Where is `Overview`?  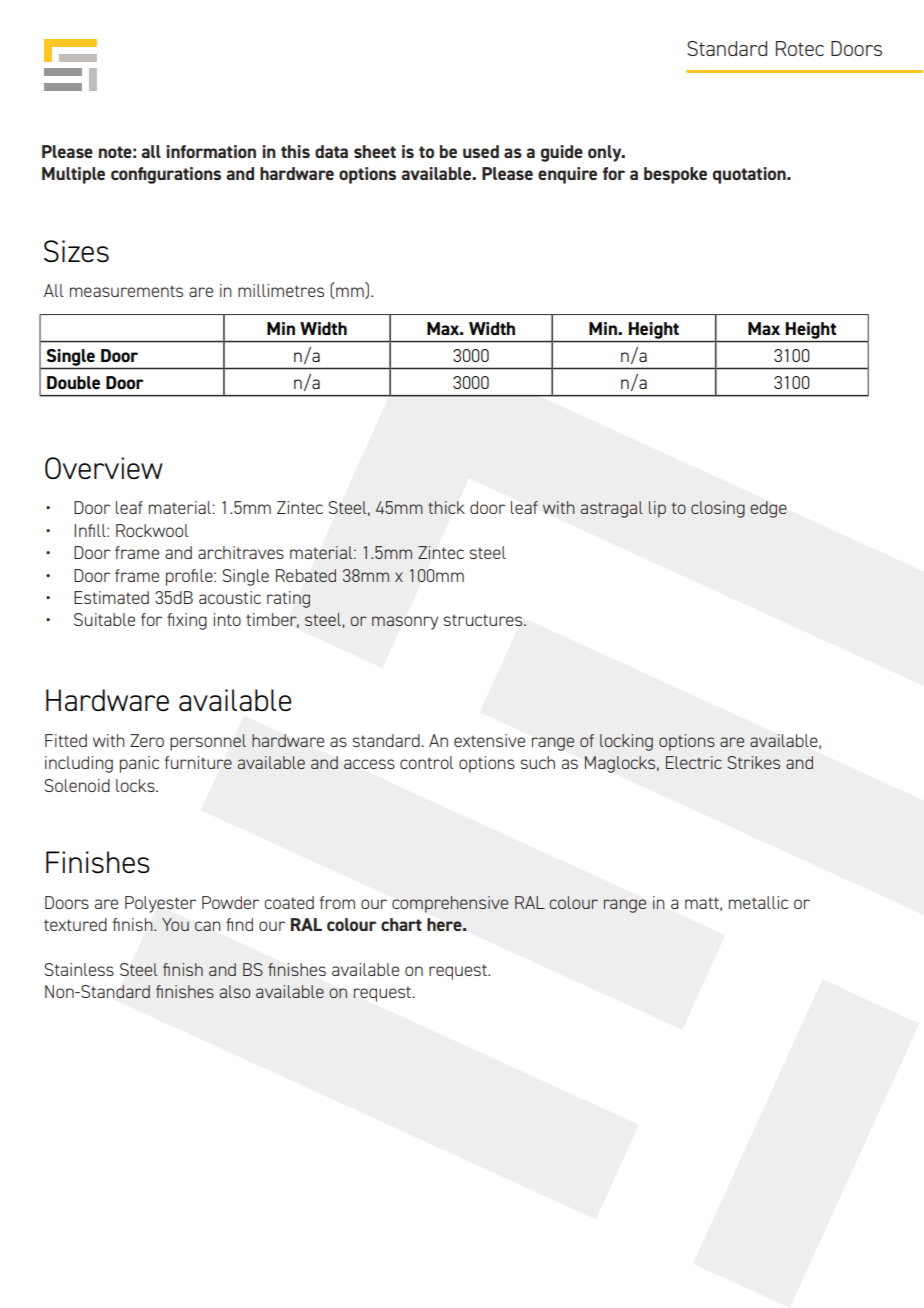 Overview is located at coordinates (104, 468).
